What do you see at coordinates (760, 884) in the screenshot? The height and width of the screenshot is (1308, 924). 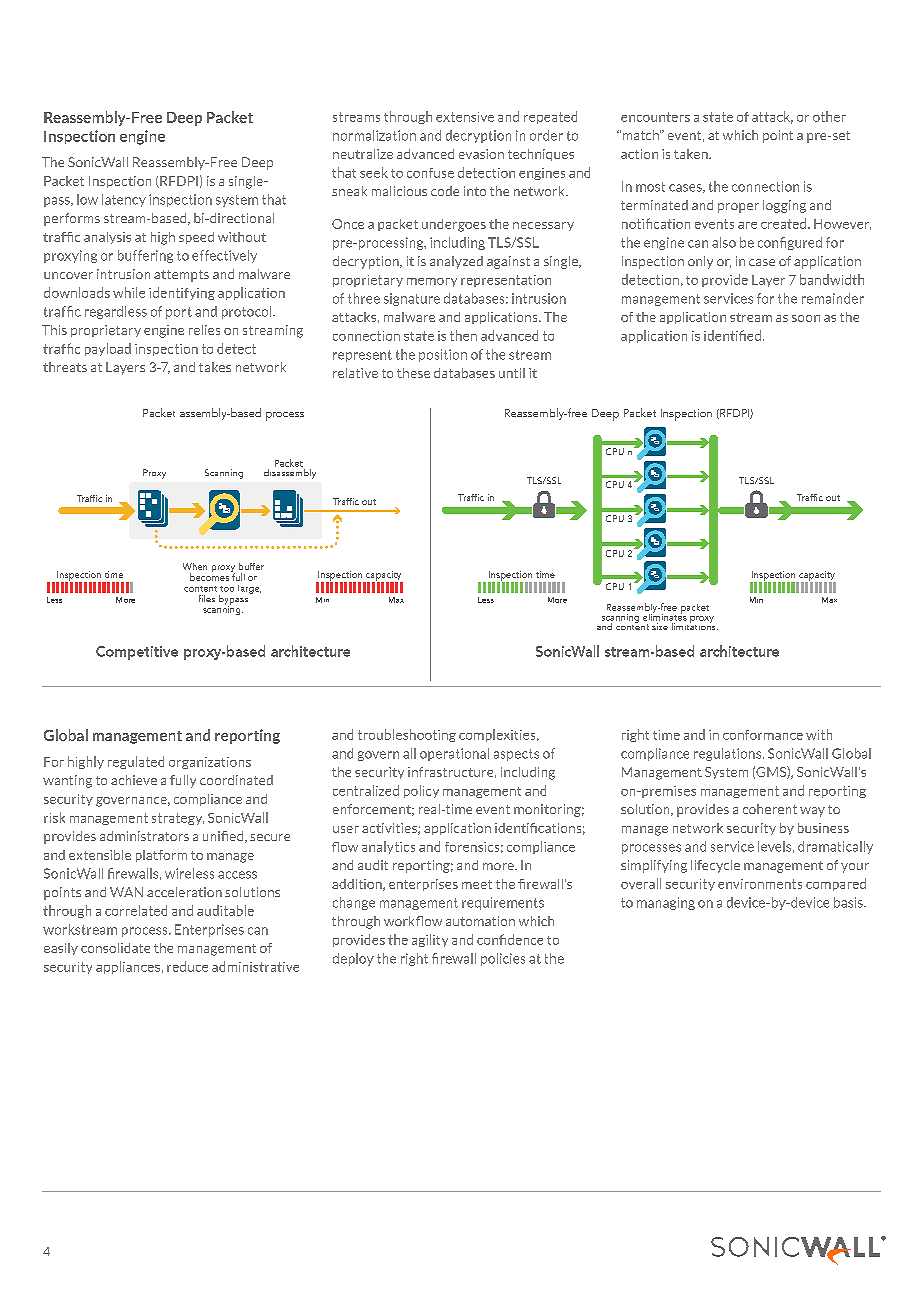 I see `environments` at bounding box center [760, 884].
